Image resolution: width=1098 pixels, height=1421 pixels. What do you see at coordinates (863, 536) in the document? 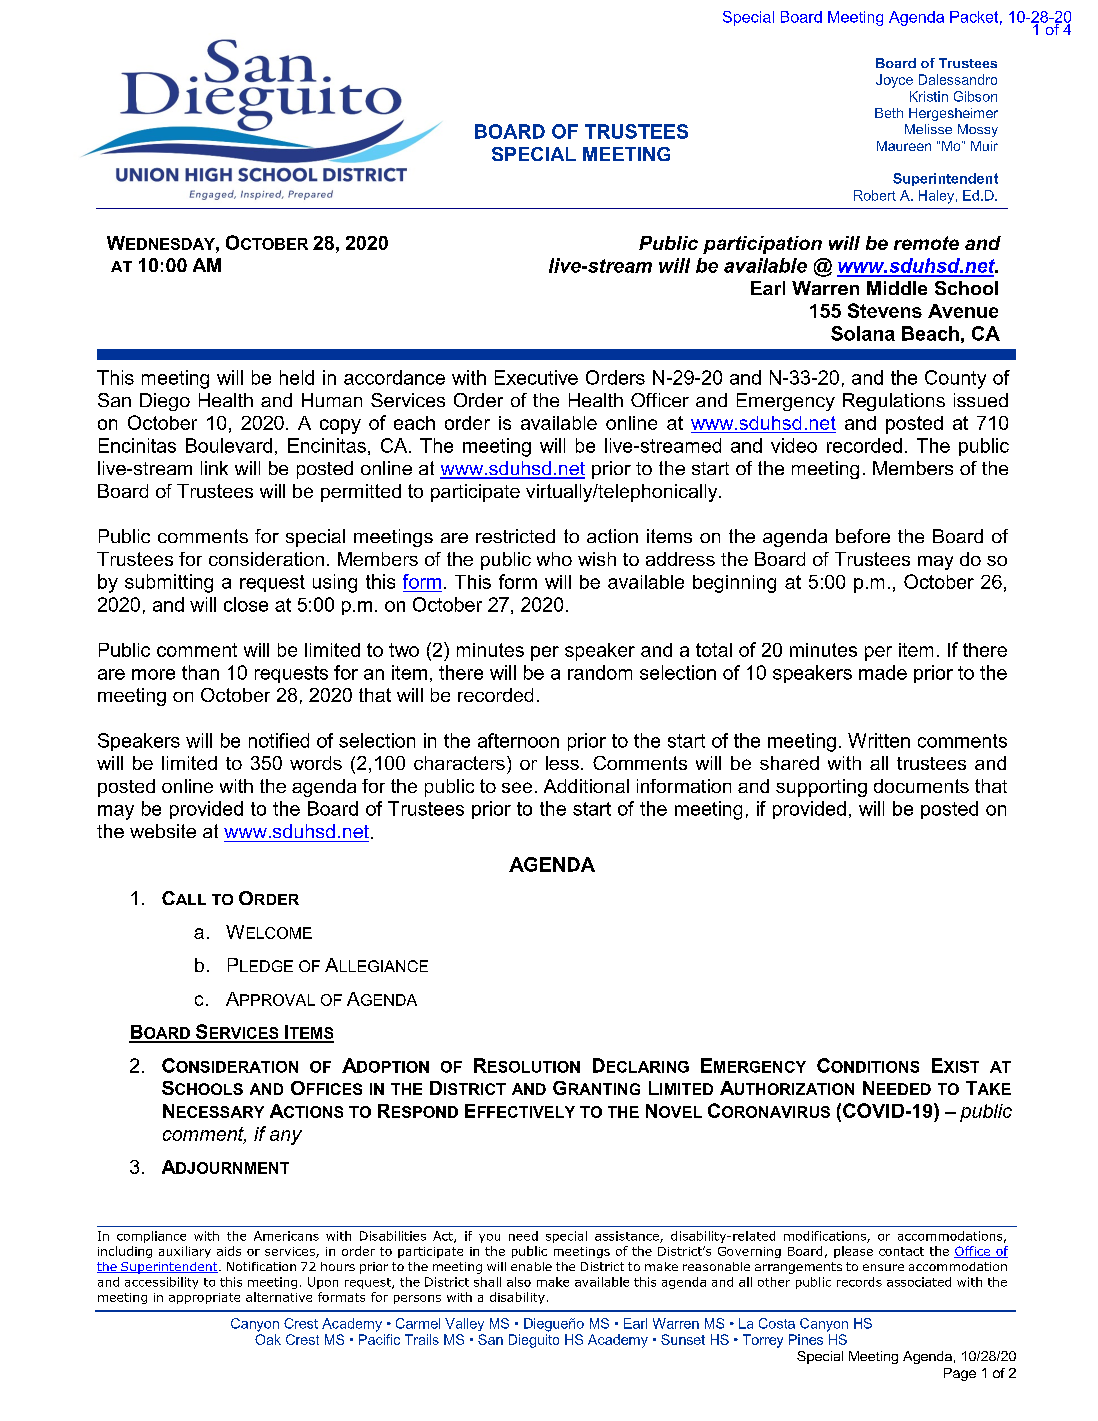
I see `before` at bounding box center [863, 536].
